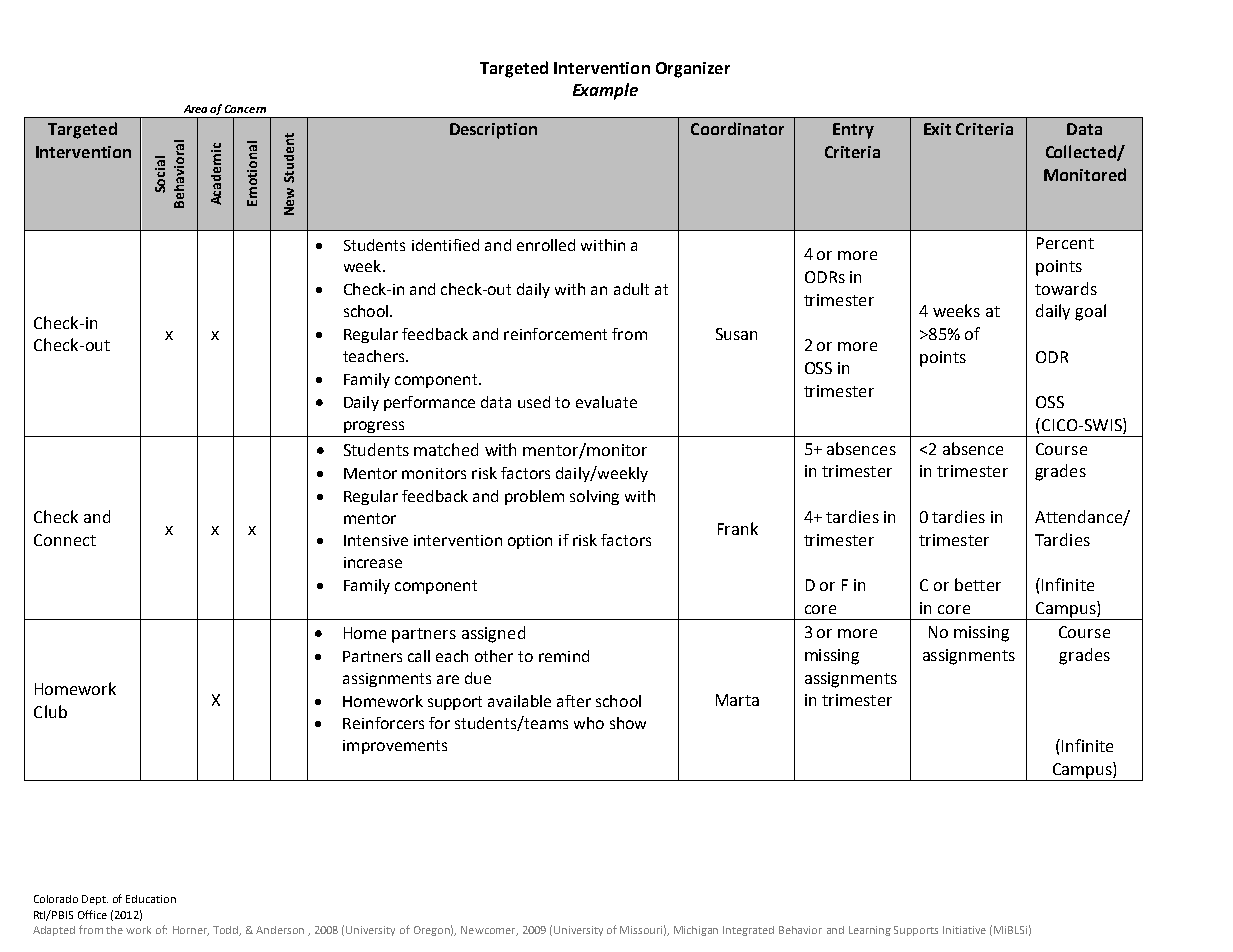 This document has height=952, width=1233. What do you see at coordinates (245, 109) in the document?
I see `Concern` at bounding box center [245, 109].
